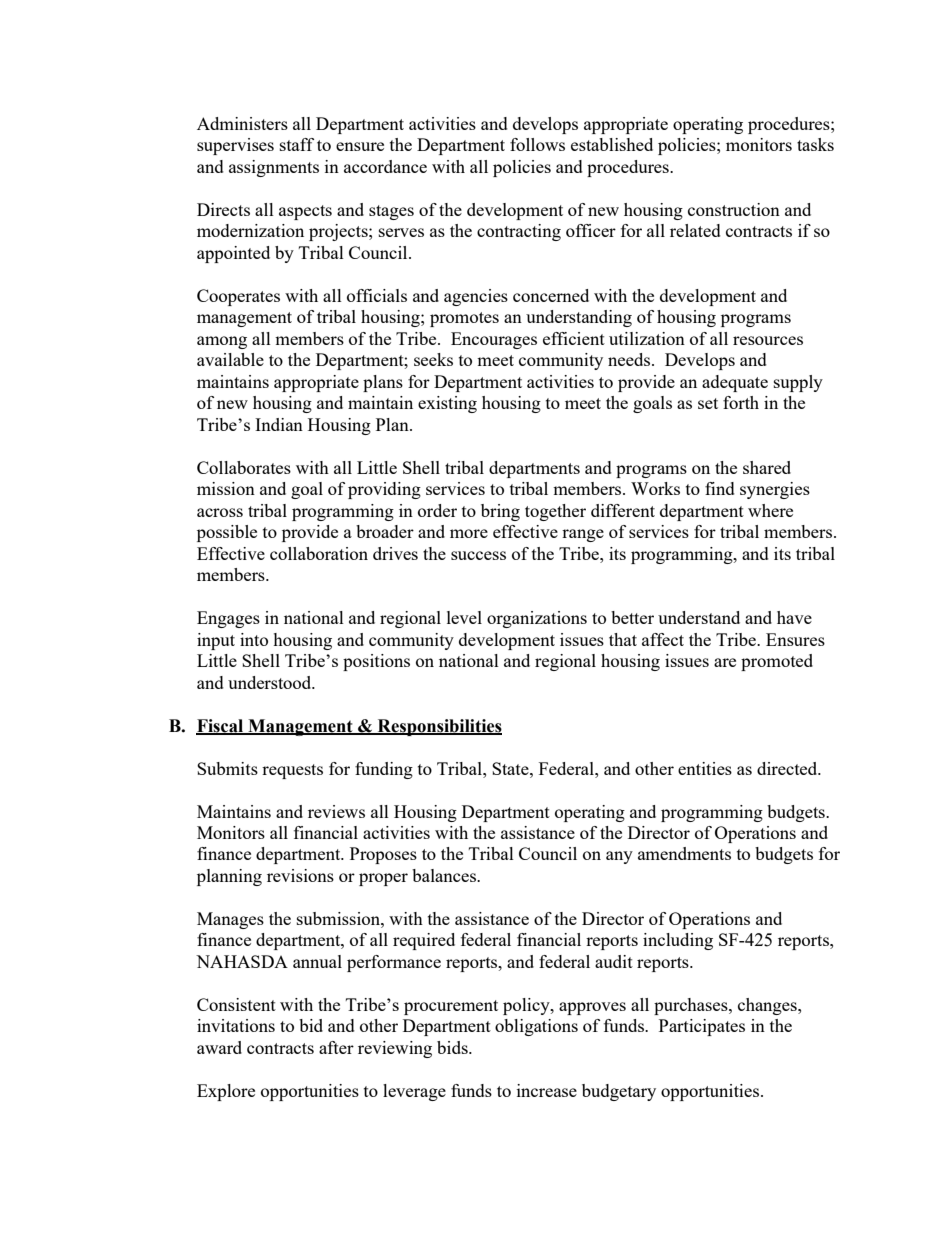 Image resolution: width=952 pixels, height=1233 pixels. What do you see at coordinates (336, 1047) in the screenshot?
I see `after` at bounding box center [336, 1047].
